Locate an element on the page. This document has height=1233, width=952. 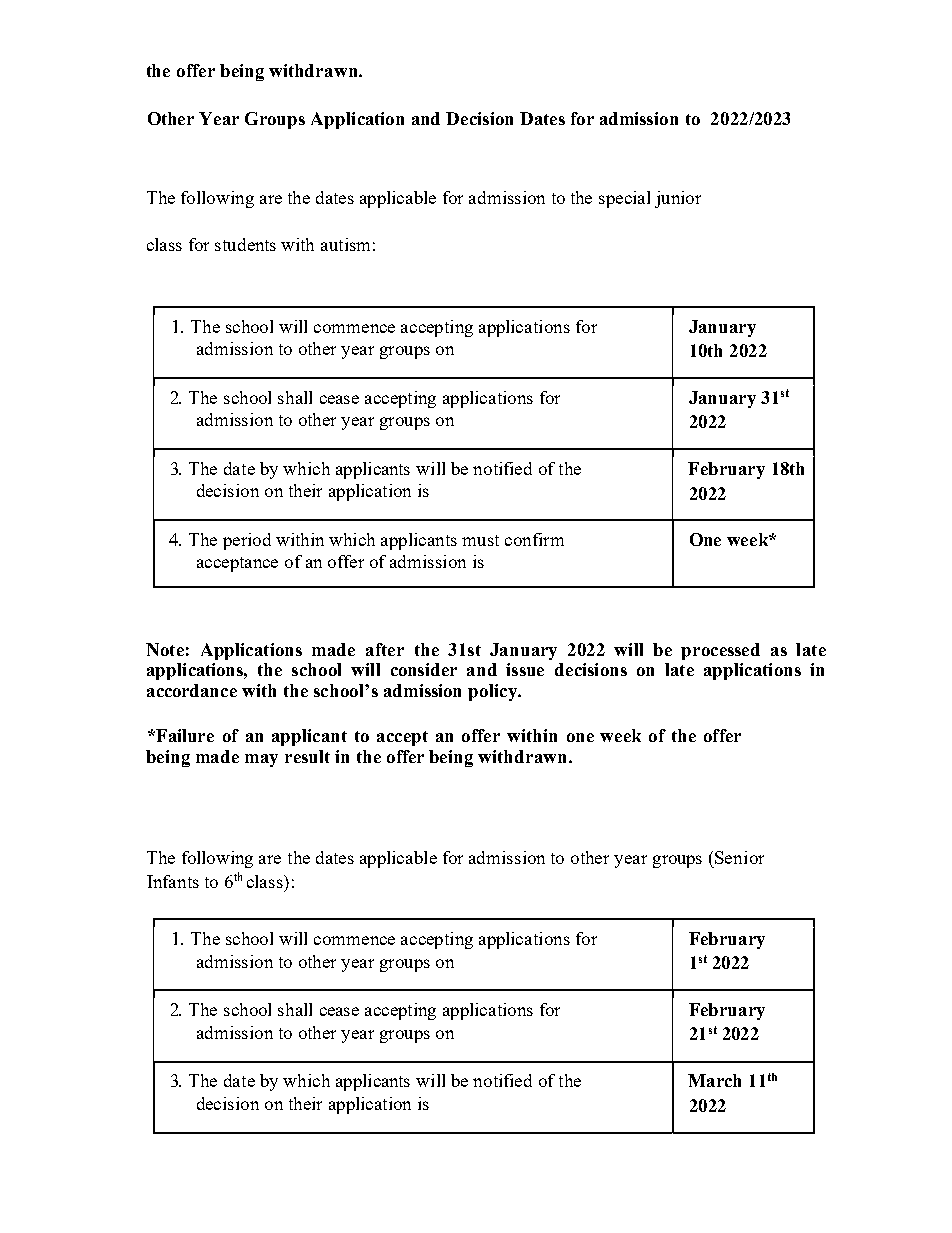
students is located at coordinates (245, 244).
